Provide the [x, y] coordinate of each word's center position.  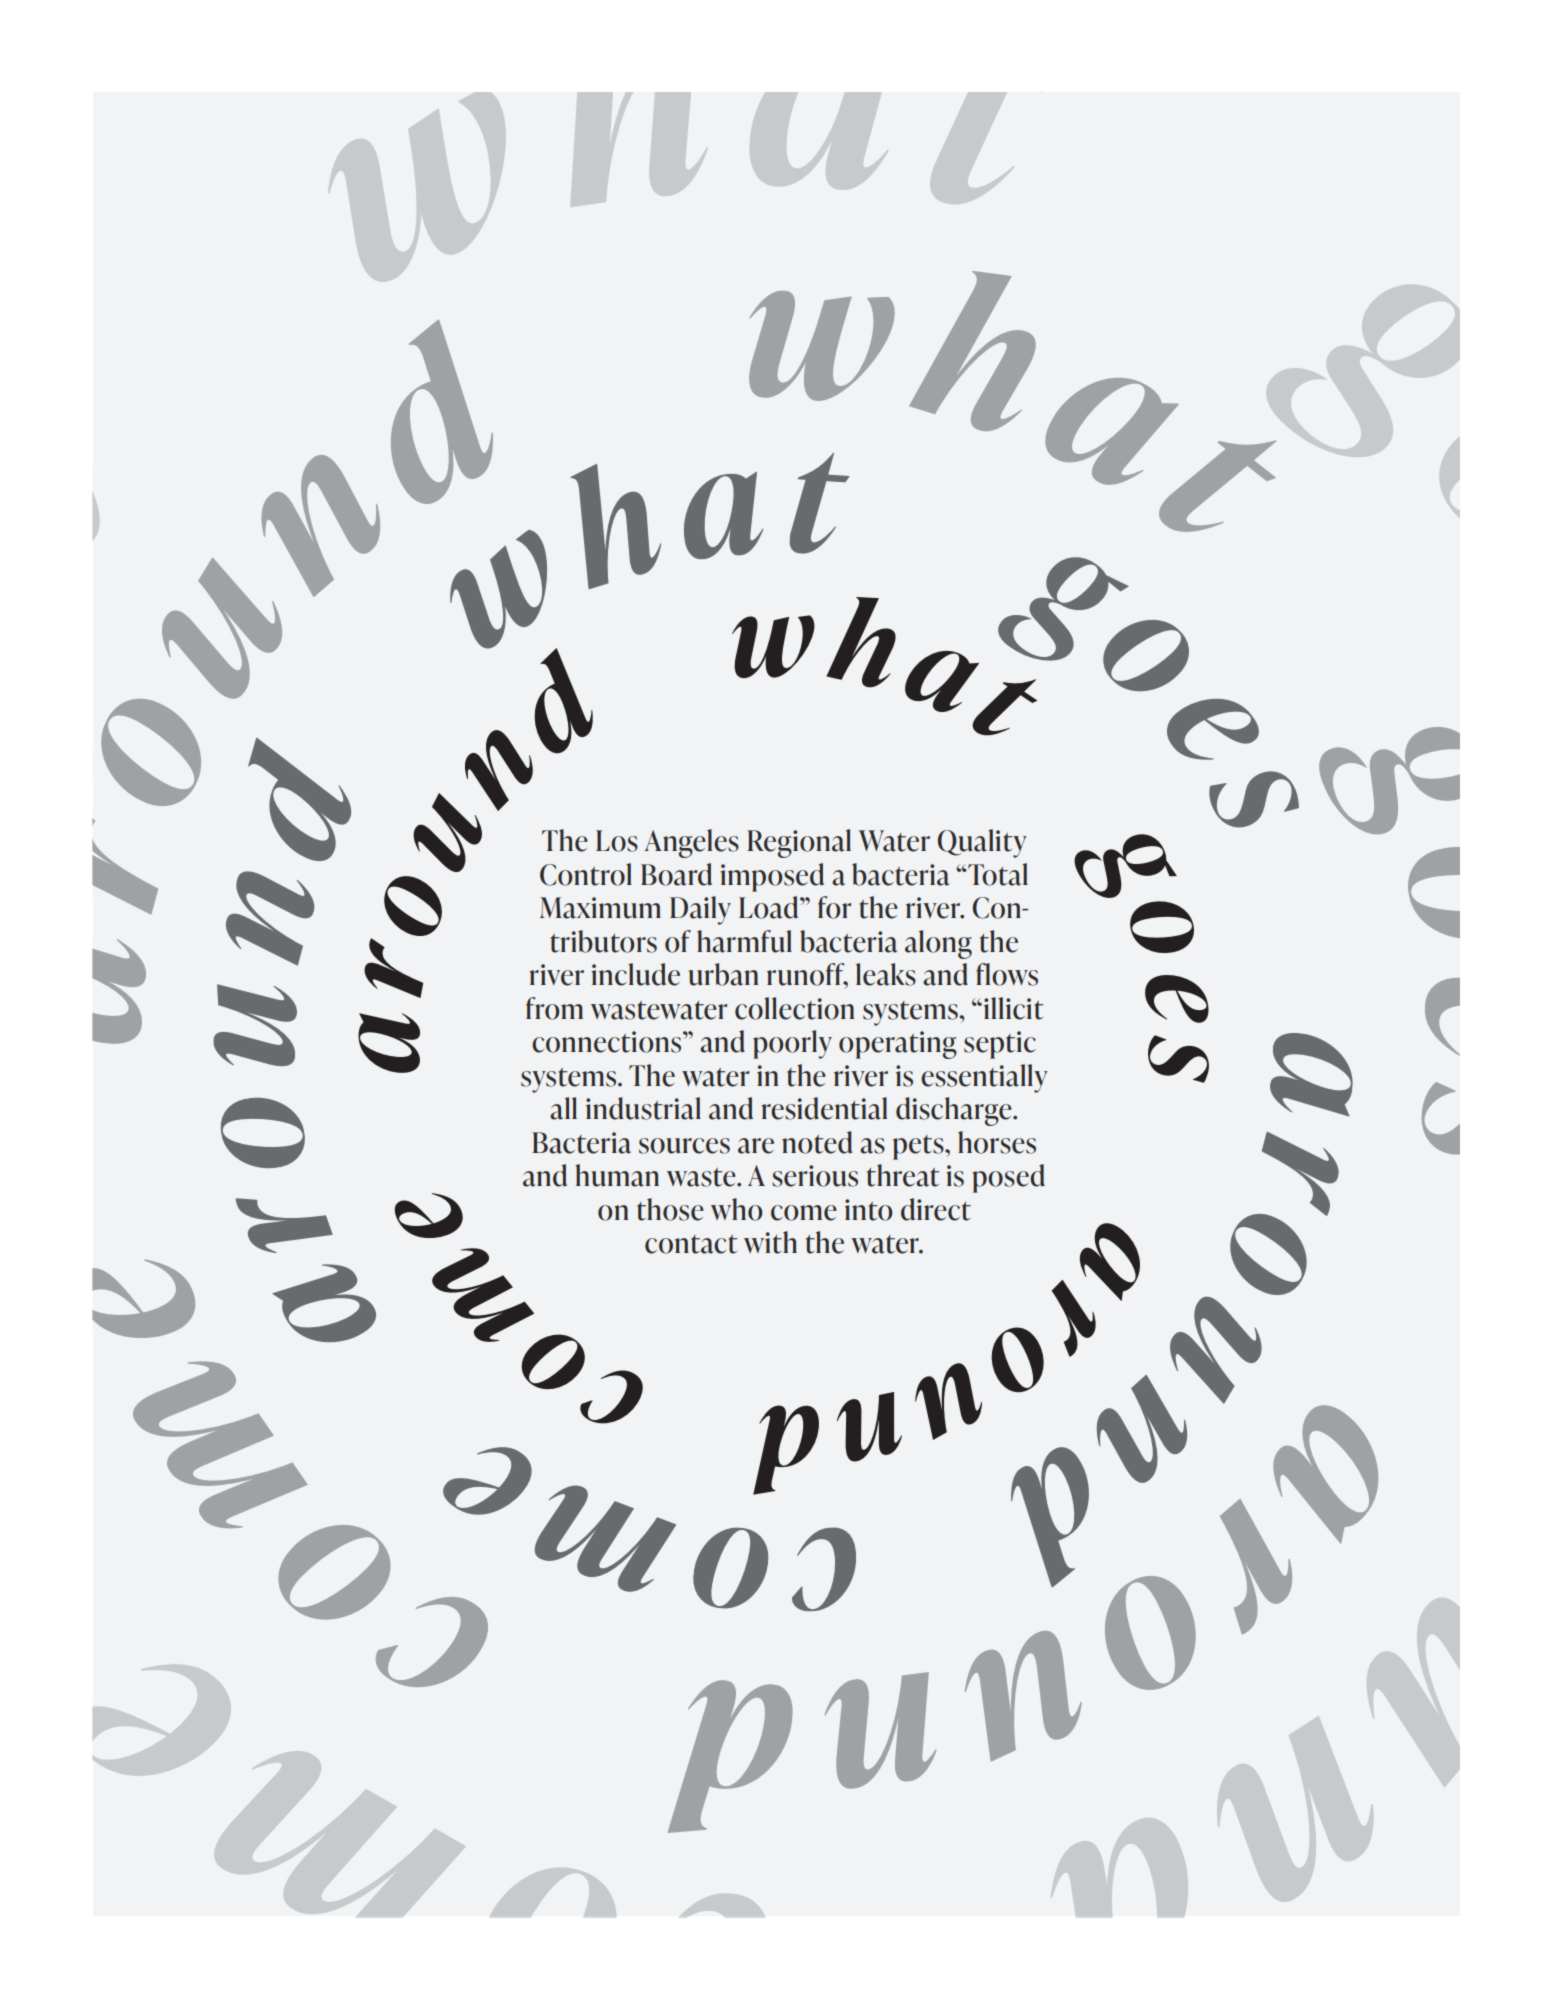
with [770, 1242]
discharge [955, 1111]
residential [824, 1108]
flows [1007, 974]
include [635, 974]
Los [617, 841]
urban [723, 974]
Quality [982, 843]
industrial [643, 1108]
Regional [799, 843]
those [670, 1209]
